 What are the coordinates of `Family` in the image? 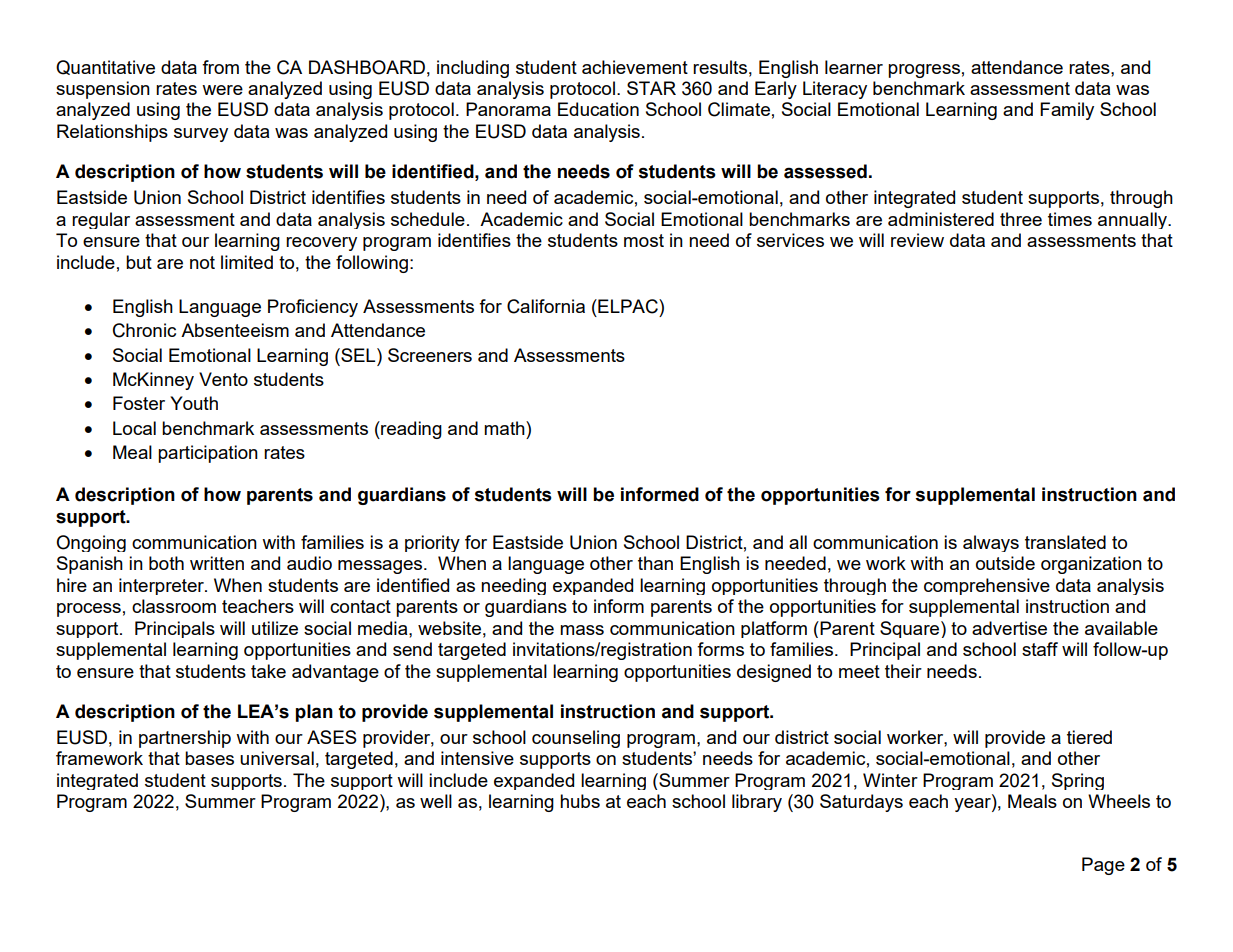 It's located at (1067, 111).
